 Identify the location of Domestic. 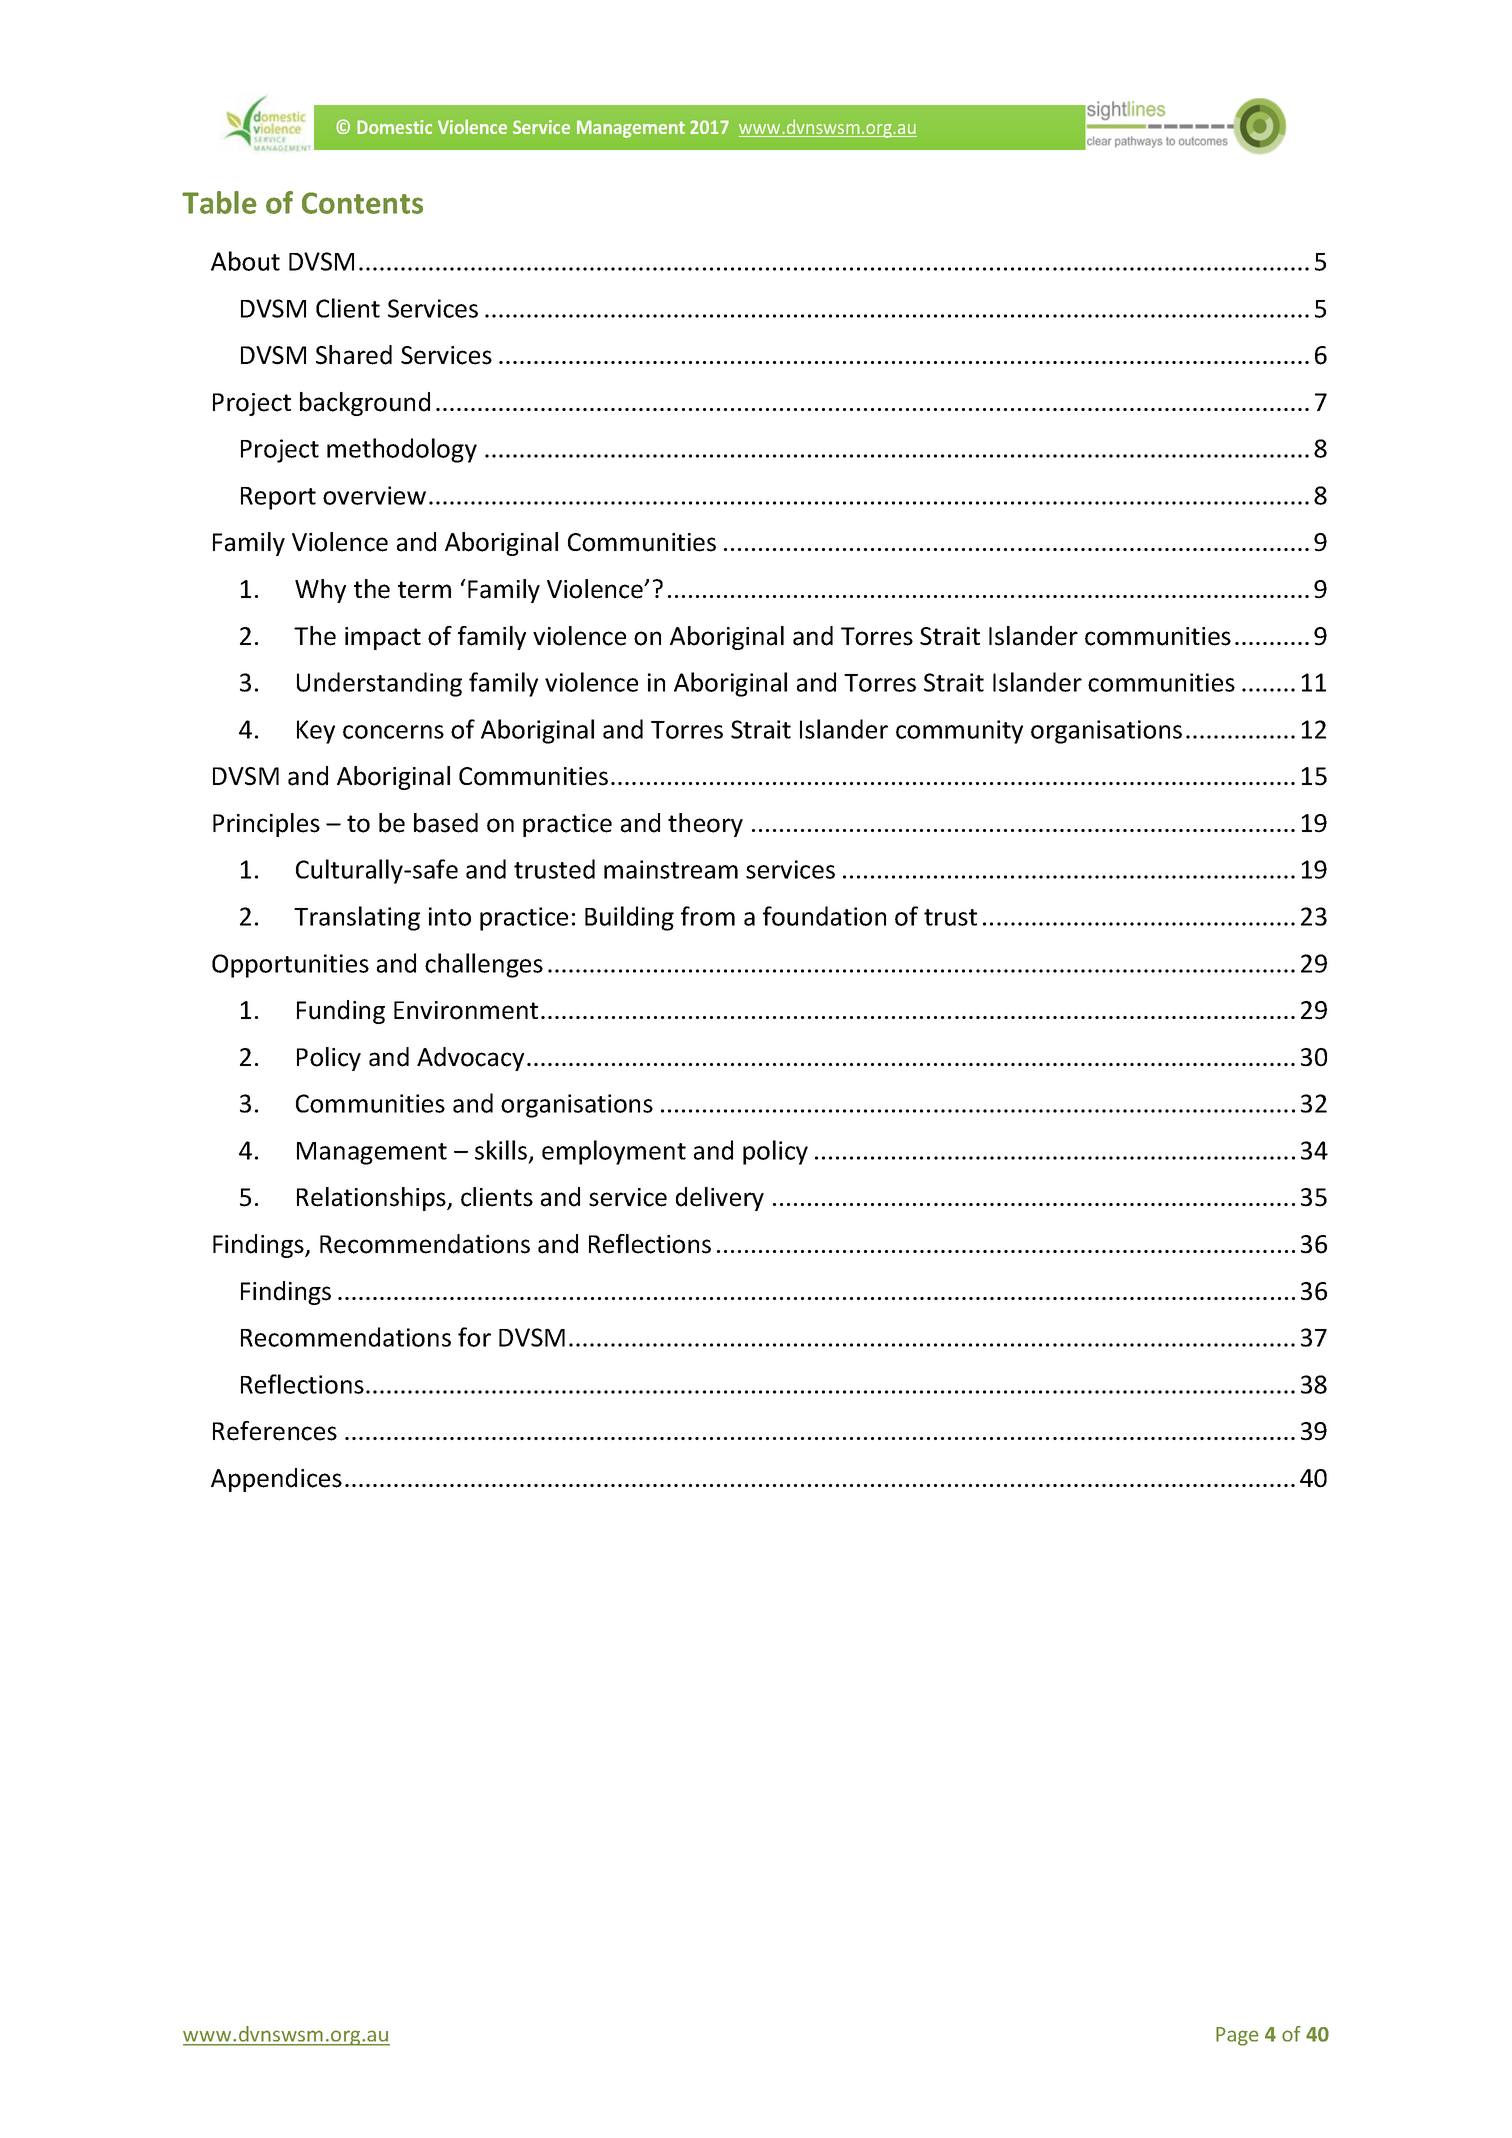
(394, 127).
